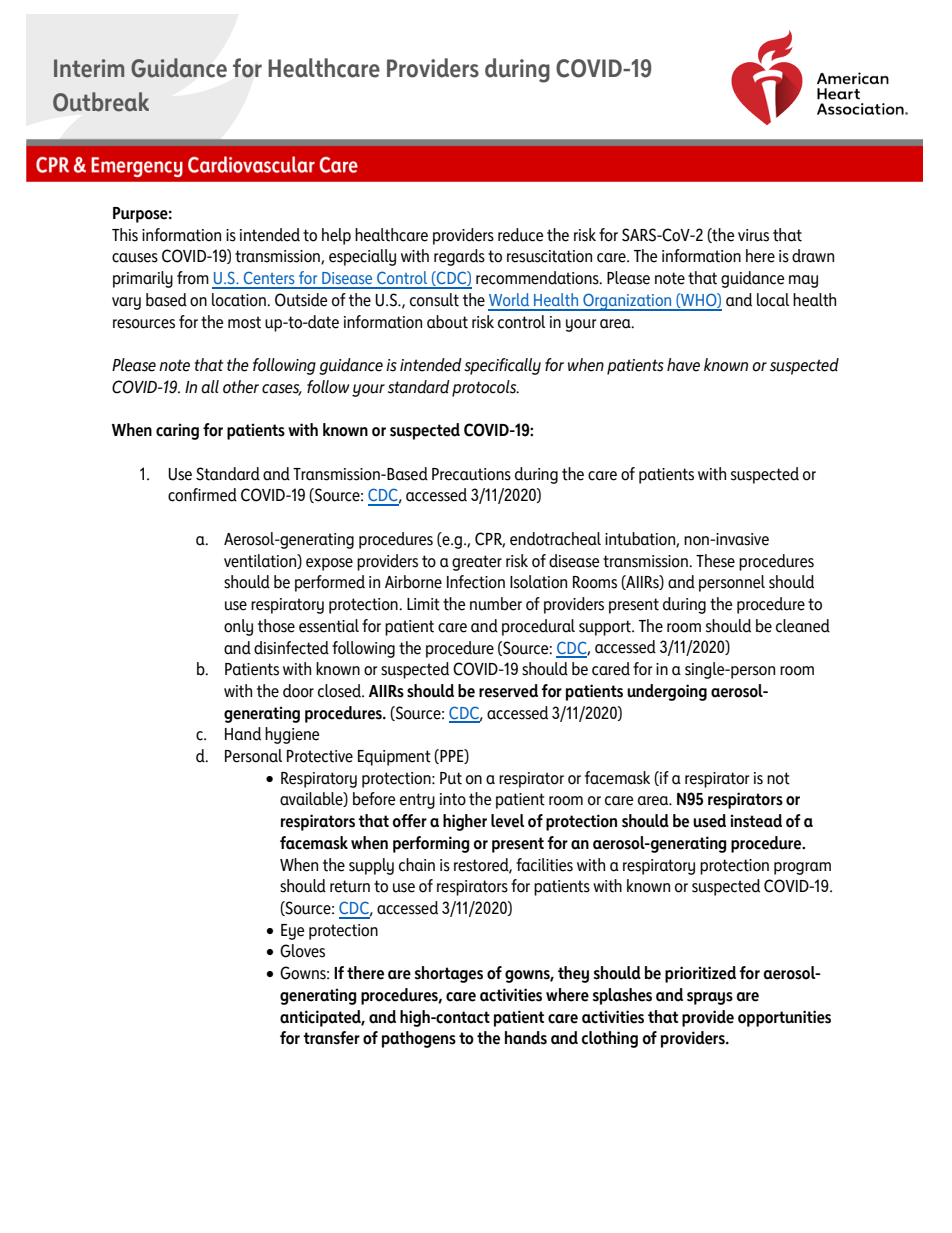  I want to click on protocols, so click(485, 388).
